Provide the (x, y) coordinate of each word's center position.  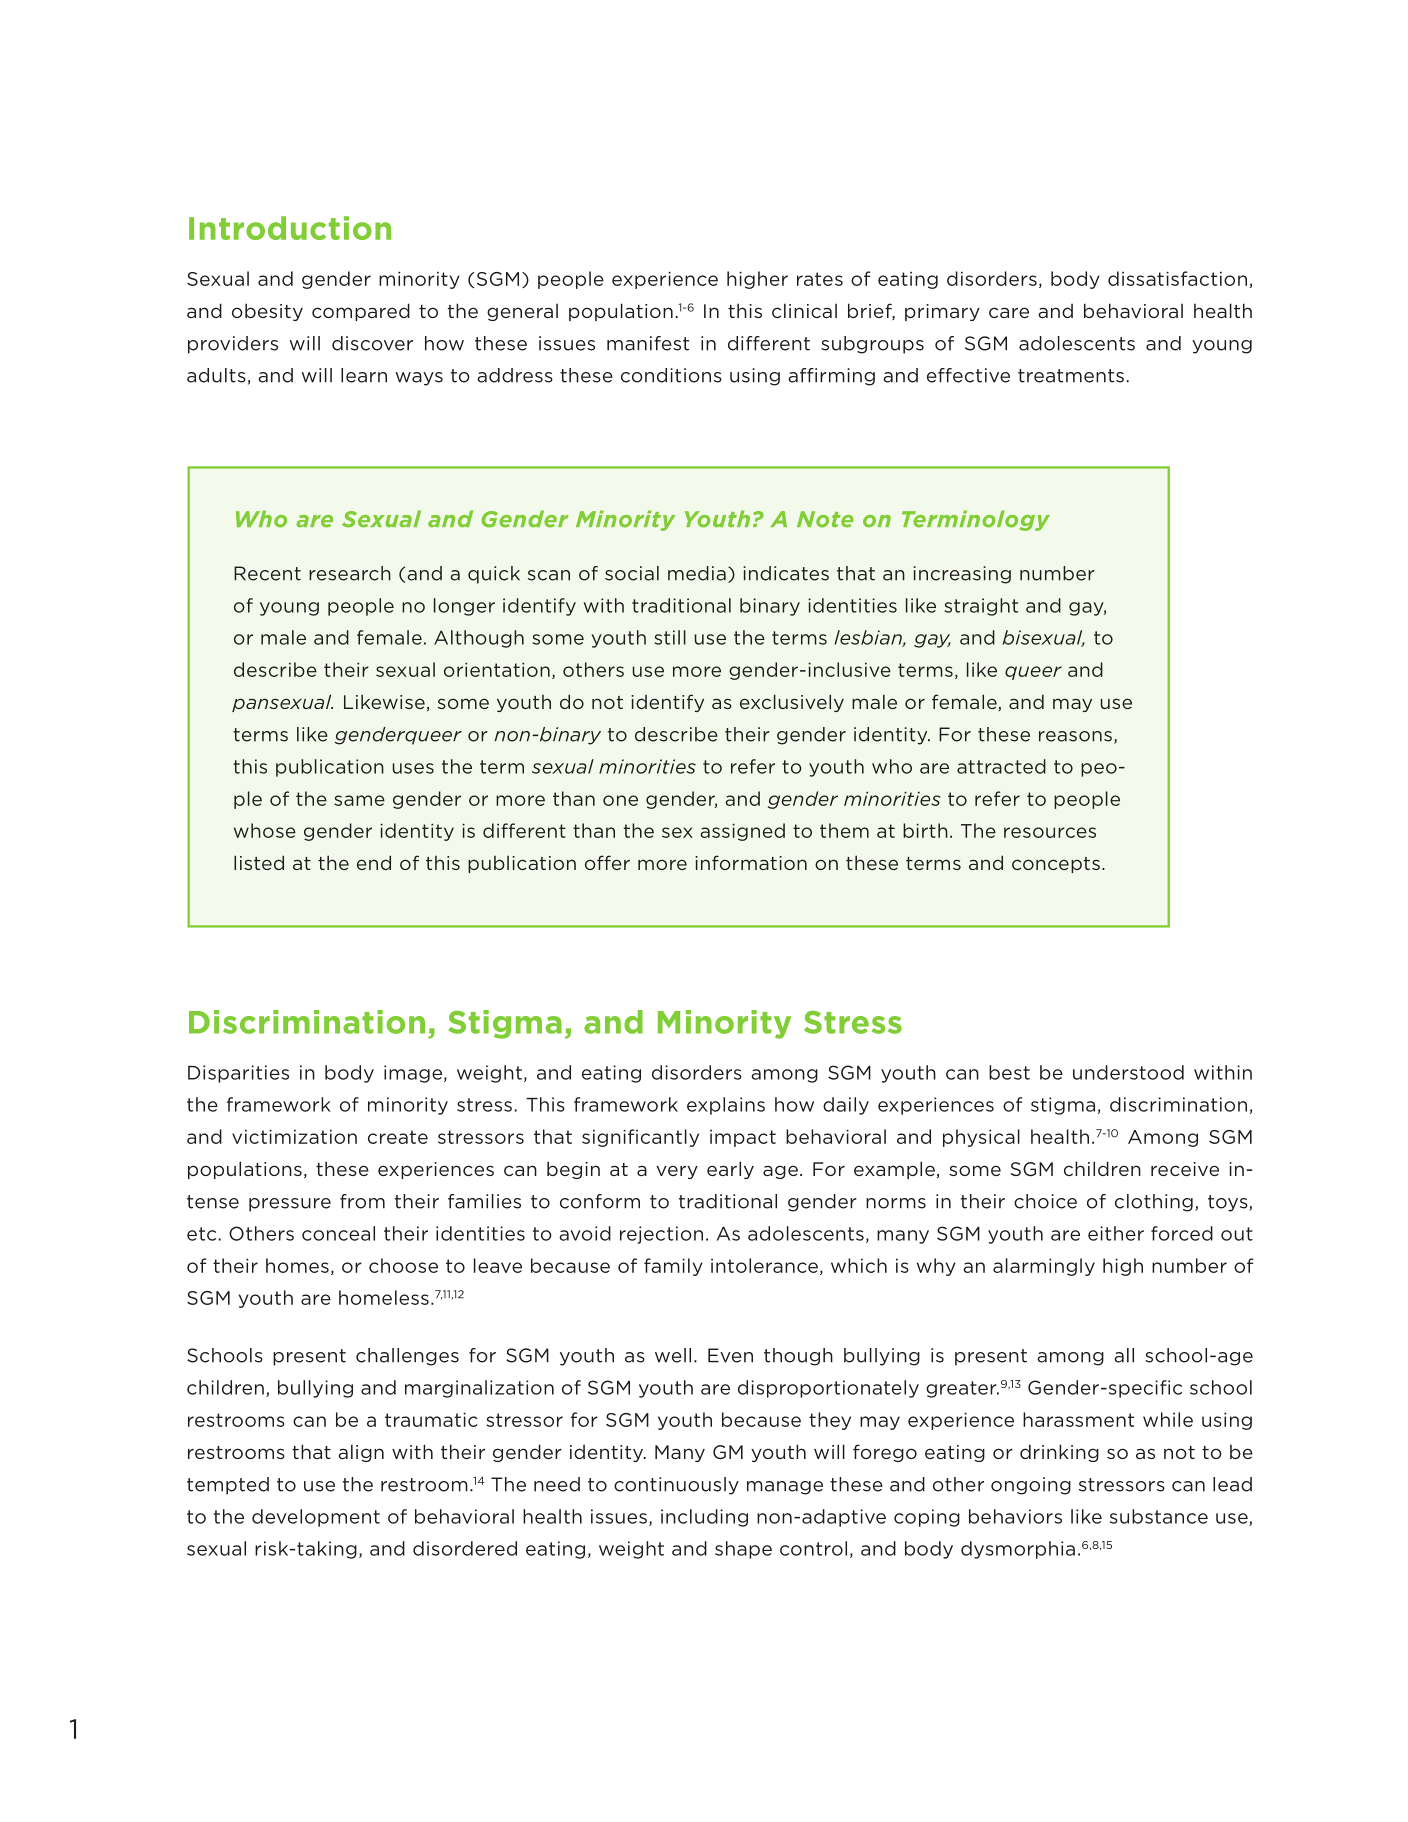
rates (820, 279)
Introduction (290, 228)
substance (1159, 1516)
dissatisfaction (1177, 278)
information (751, 862)
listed (259, 862)
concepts (1056, 865)
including (704, 1518)
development (316, 1518)
